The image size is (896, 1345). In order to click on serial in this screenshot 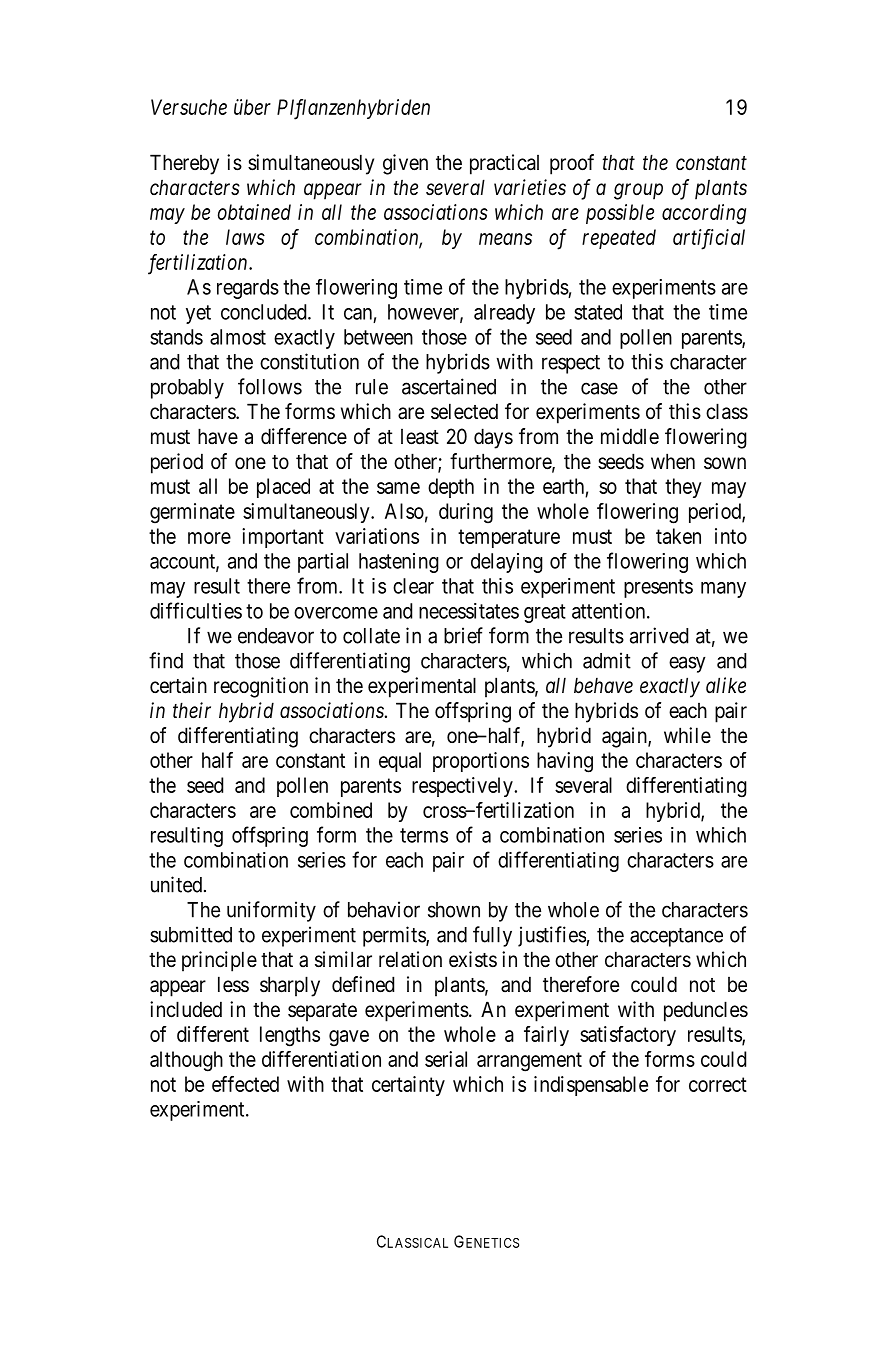, I will do `click(446, 1059)`.
